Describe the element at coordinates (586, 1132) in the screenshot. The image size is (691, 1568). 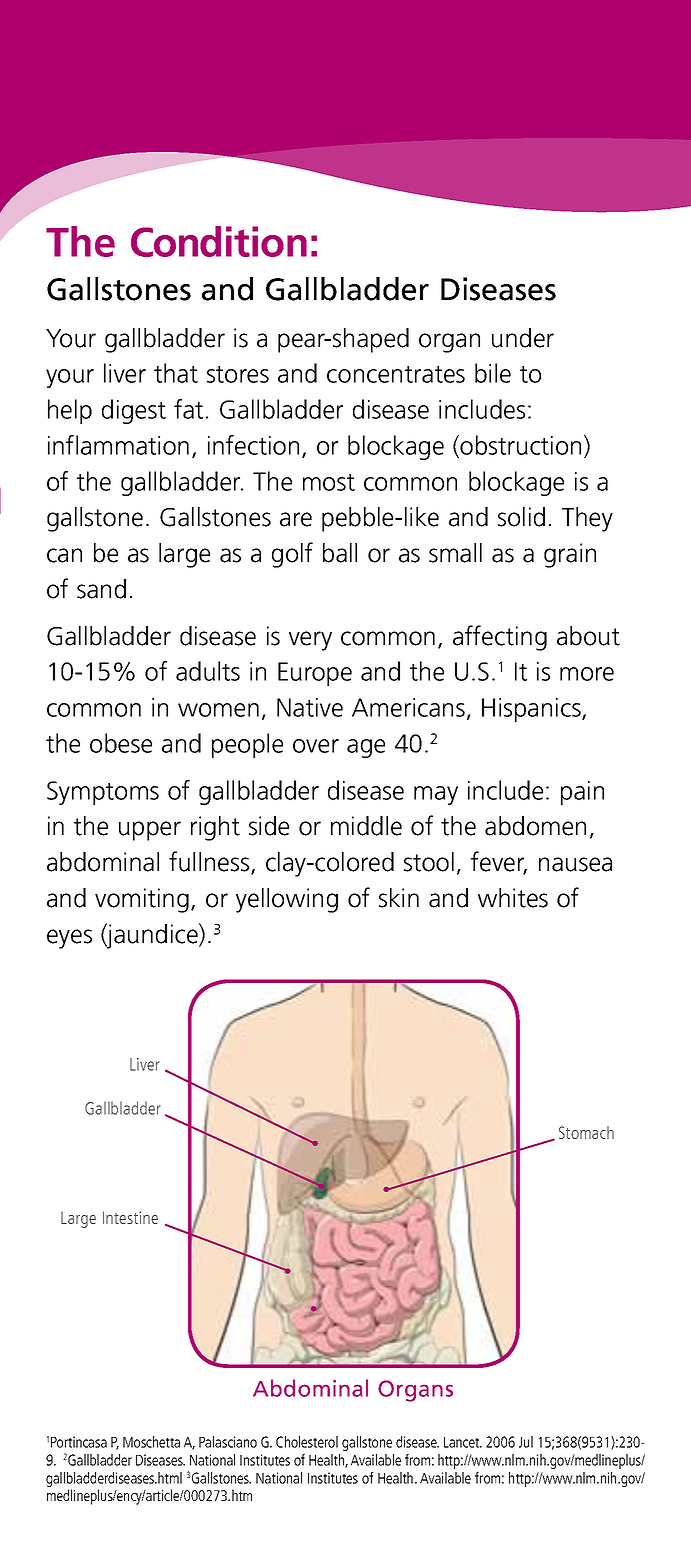
I see `Stomach` at that location.
